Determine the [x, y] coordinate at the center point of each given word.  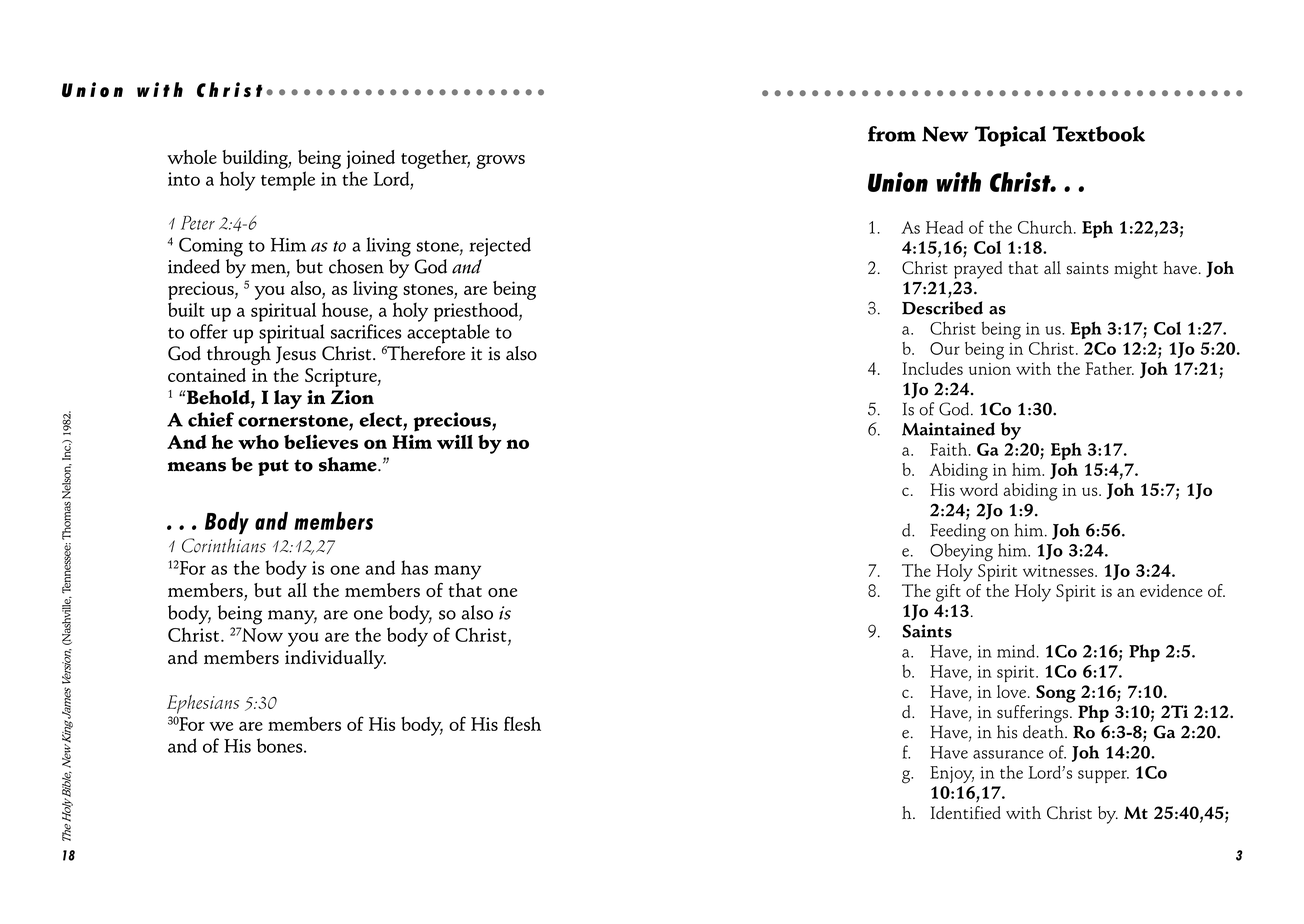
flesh [522, 723]
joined [370, 159]
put [273, 467]
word [979, 489]
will [455, 441]
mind [1017, 651]
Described [942, 308]
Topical [1010, 136]
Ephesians [203, 704]
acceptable [448, 334]
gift [948, 593]
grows [500, 162]
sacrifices [366, 331]
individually [335, 659]
